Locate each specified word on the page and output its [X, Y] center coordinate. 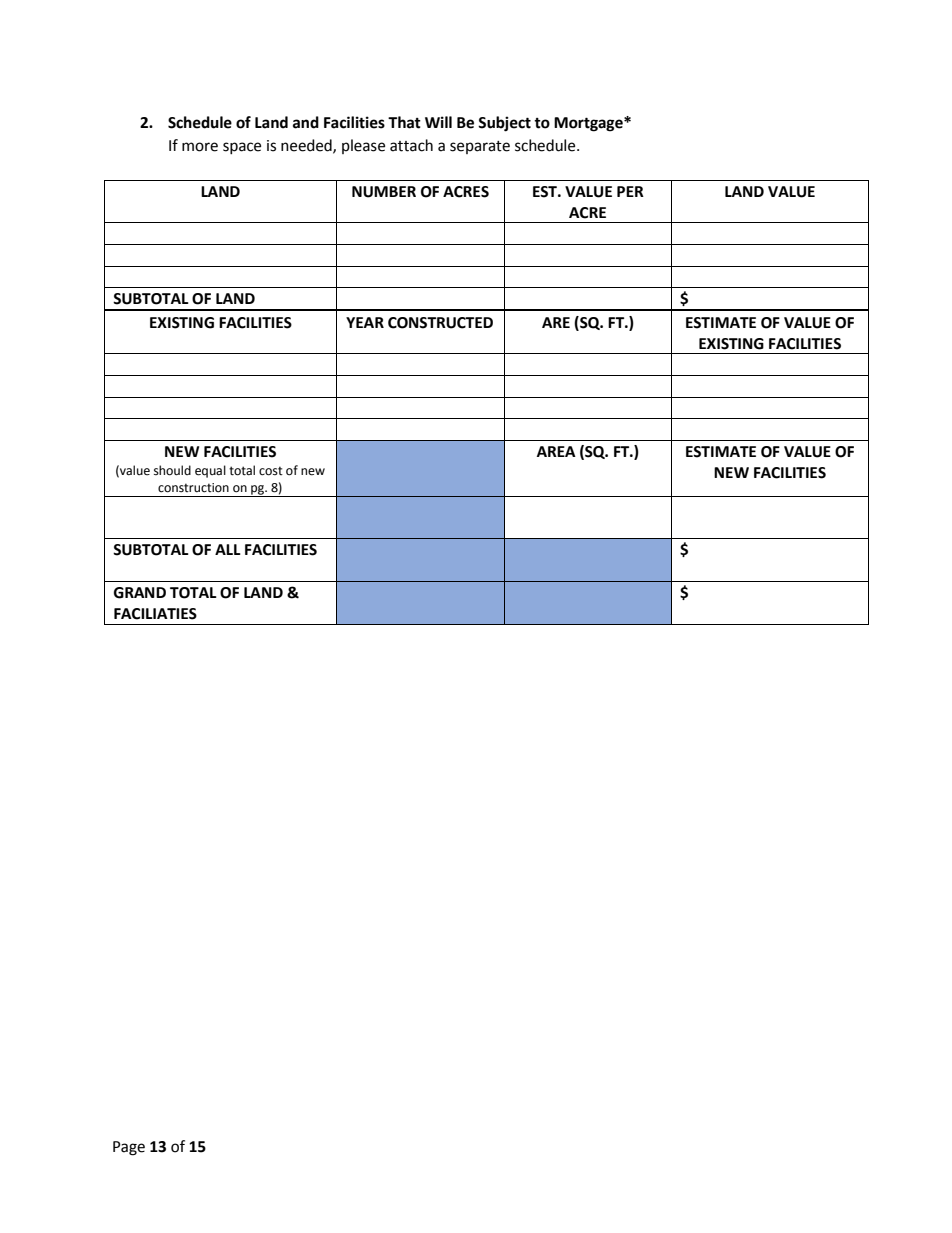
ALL [228, 549]
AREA [556, 451]
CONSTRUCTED [440, 323]
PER [630, 191]
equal [210, 471]
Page [129, 1148]
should [172, 470]
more [200, 147]
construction [193, 488]
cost [271, 471]
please [363, 146]
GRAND [140, 593]
